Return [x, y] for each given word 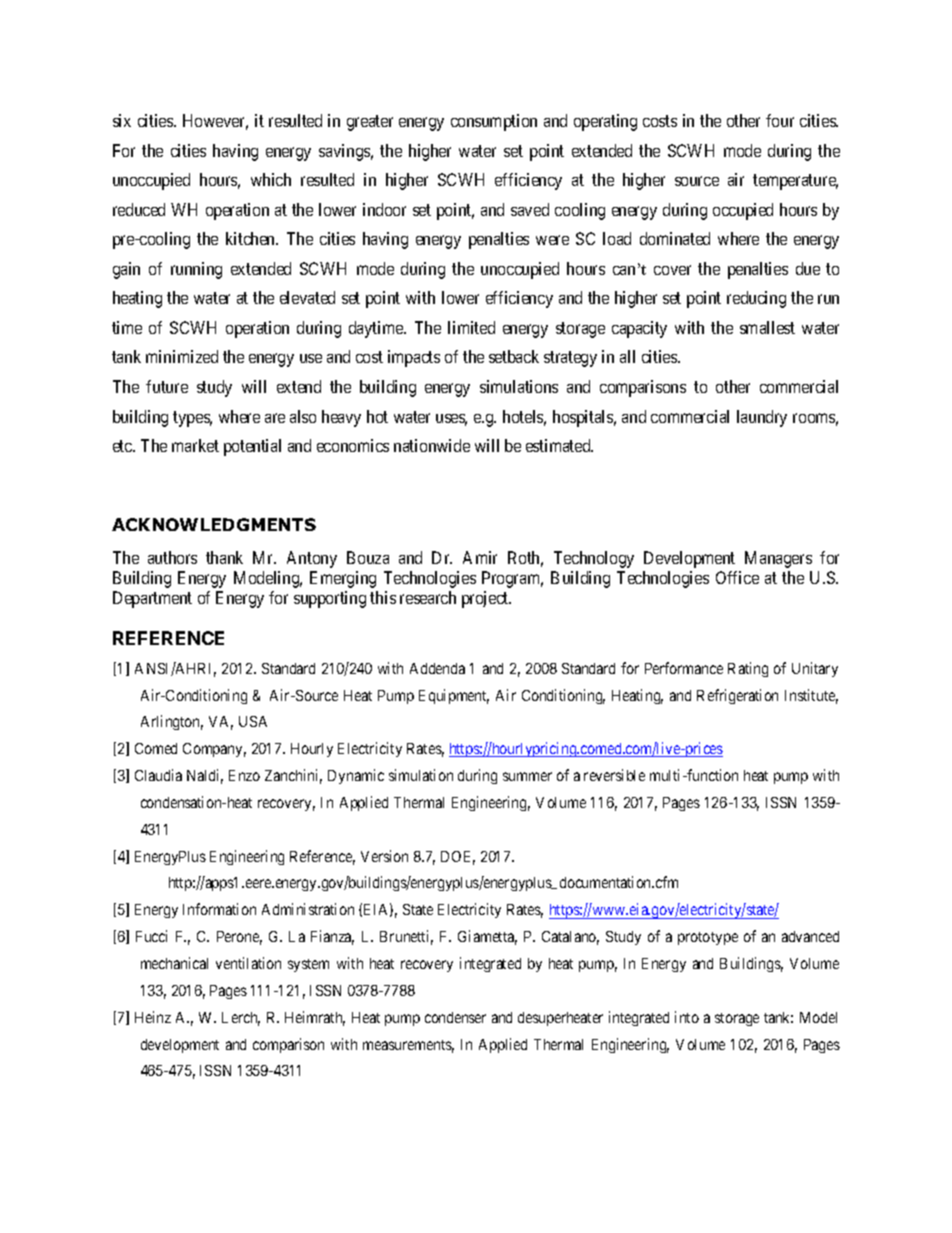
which [271, 179]
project [486, 599]
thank [224, 557]
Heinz [153, 1017]
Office [737, 577]
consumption [494, 122]
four [780, 120]
